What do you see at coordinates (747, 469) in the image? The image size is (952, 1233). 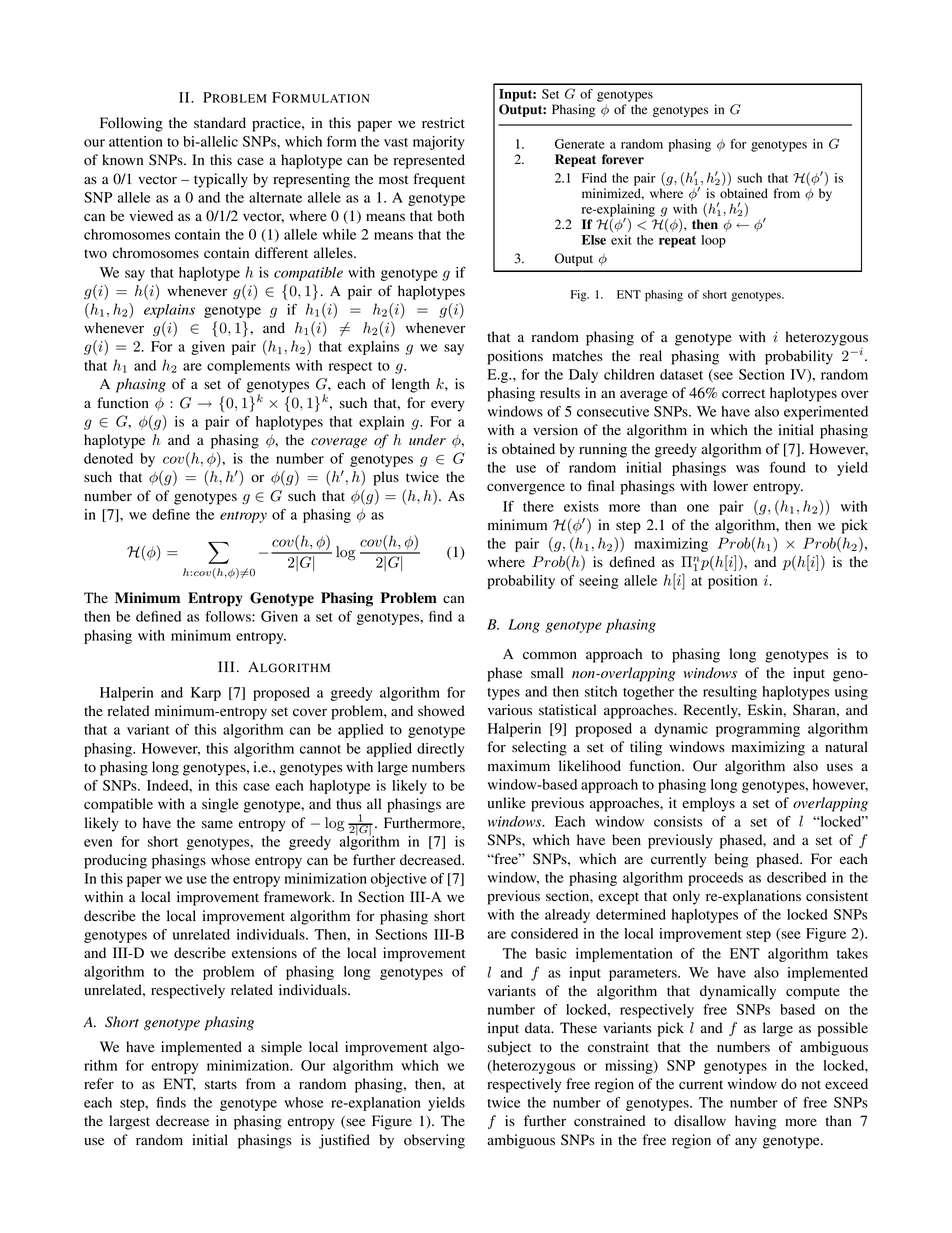 I see `was` at bounding box center [747, 469].
